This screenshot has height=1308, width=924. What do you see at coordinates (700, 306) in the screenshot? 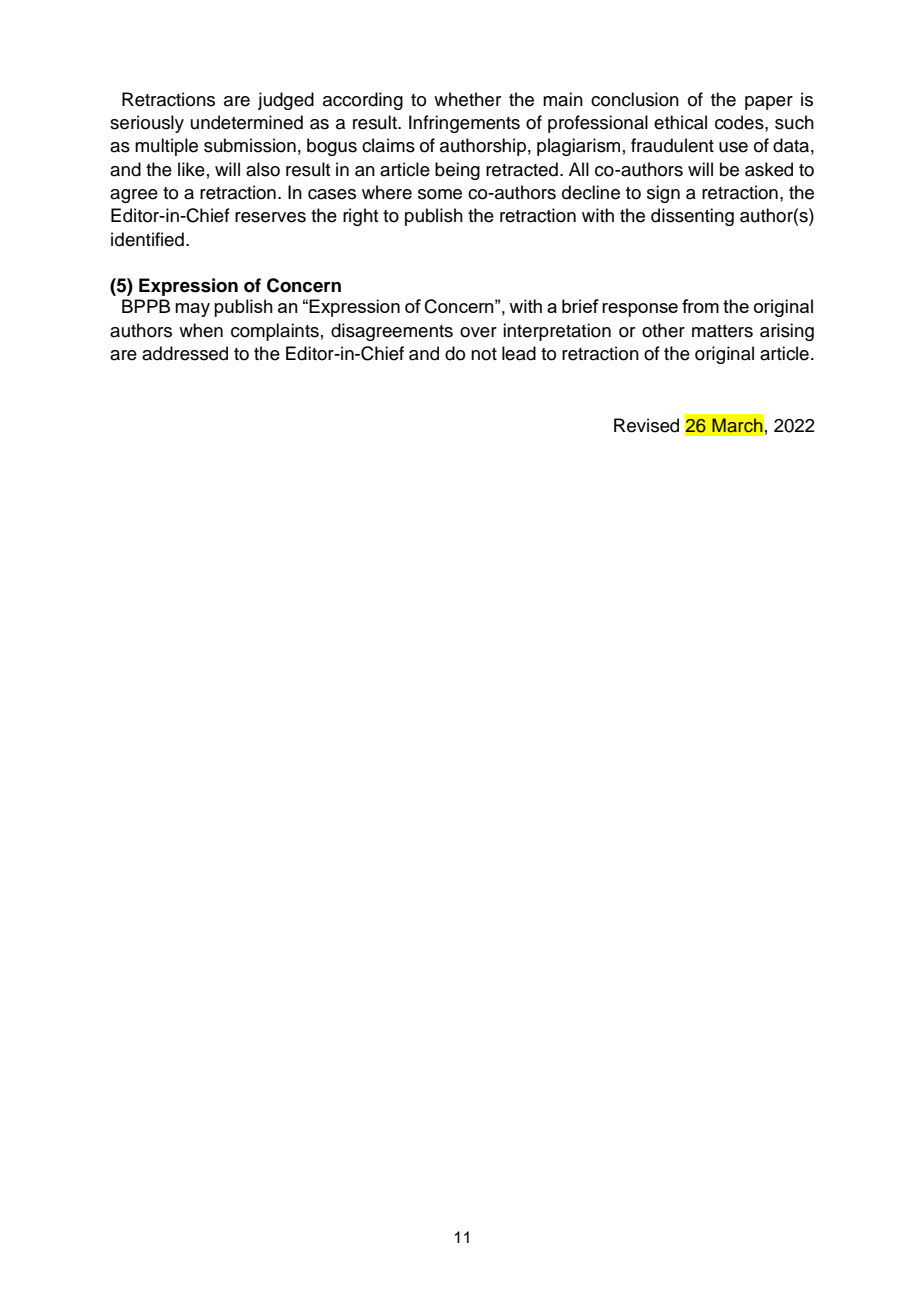
I see `from` at bounding box center [700, 306].
